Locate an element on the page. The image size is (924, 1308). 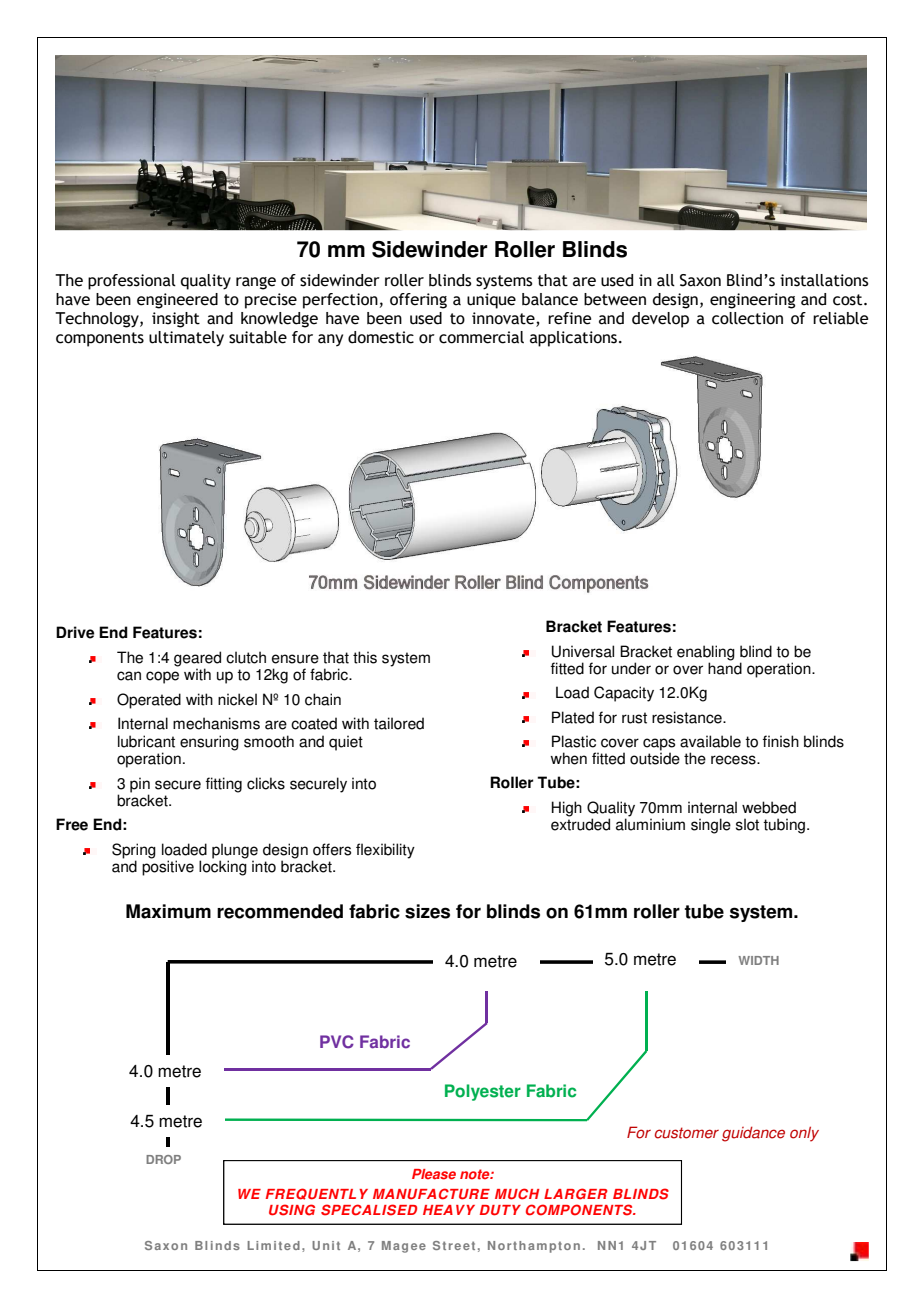
sizes is located at coordinates (427, 911).
